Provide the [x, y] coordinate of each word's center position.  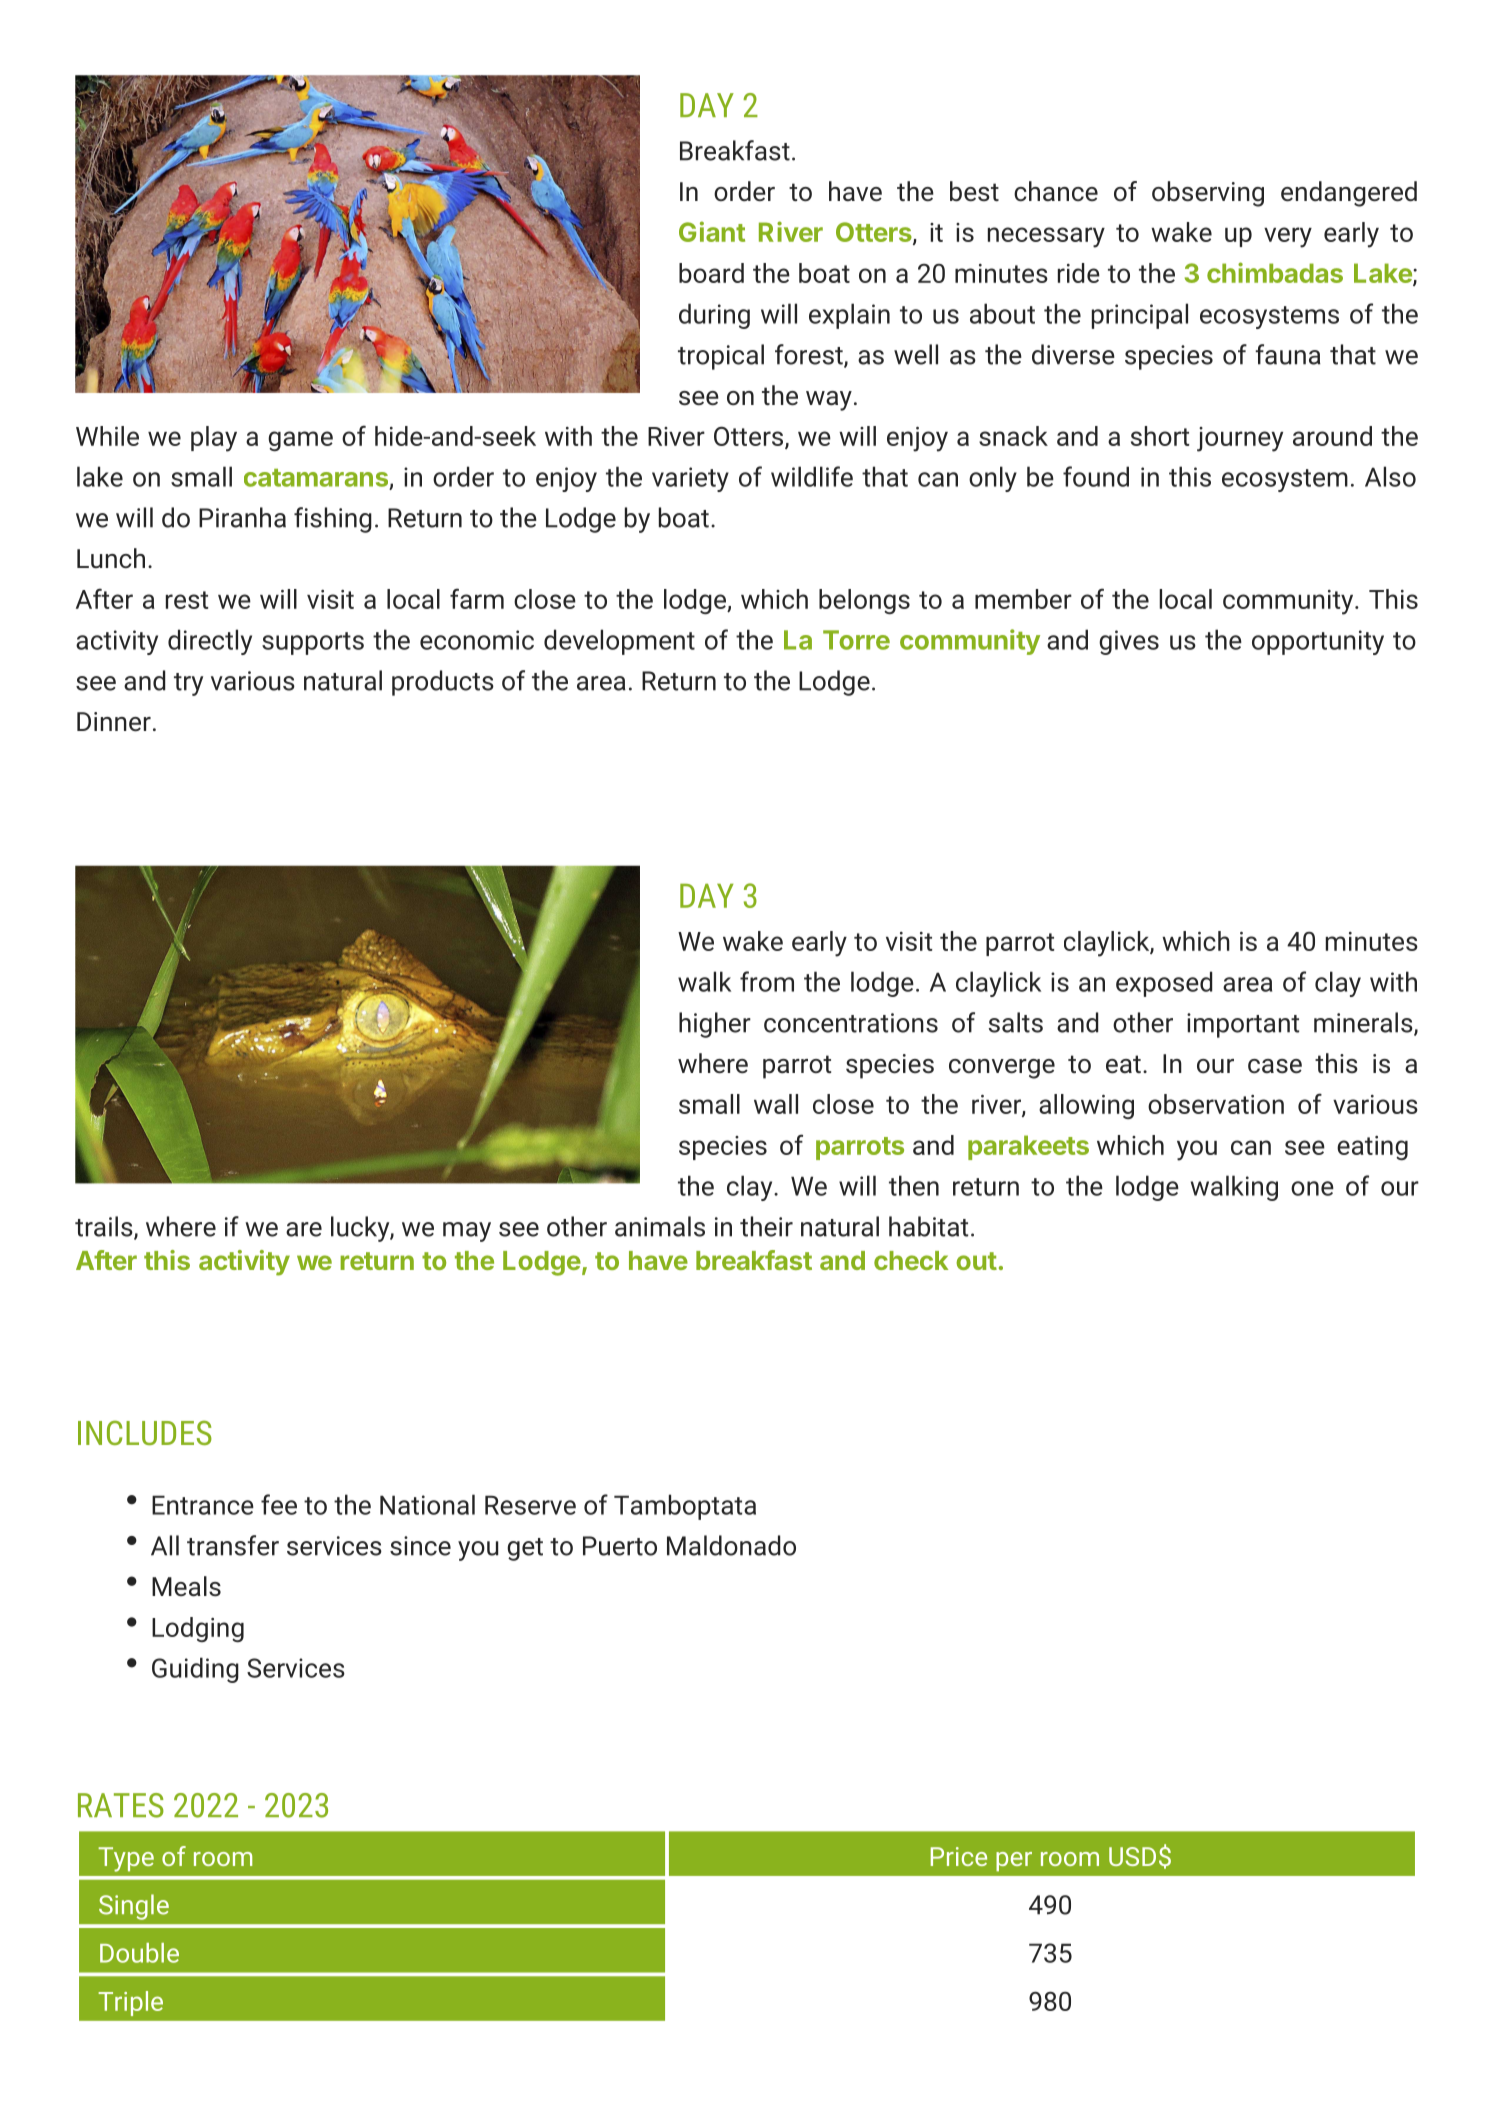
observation [1216, 1104]
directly [210, 642]
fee [279, 1504]
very [1288, 237]
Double [139, 1953]
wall [776, 1104]
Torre [856, 640]
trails [105, 1227]
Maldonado [731, 1545]
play [214, 439]
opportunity [1318, 642]
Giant [712, 231]
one [1312, 1188]
